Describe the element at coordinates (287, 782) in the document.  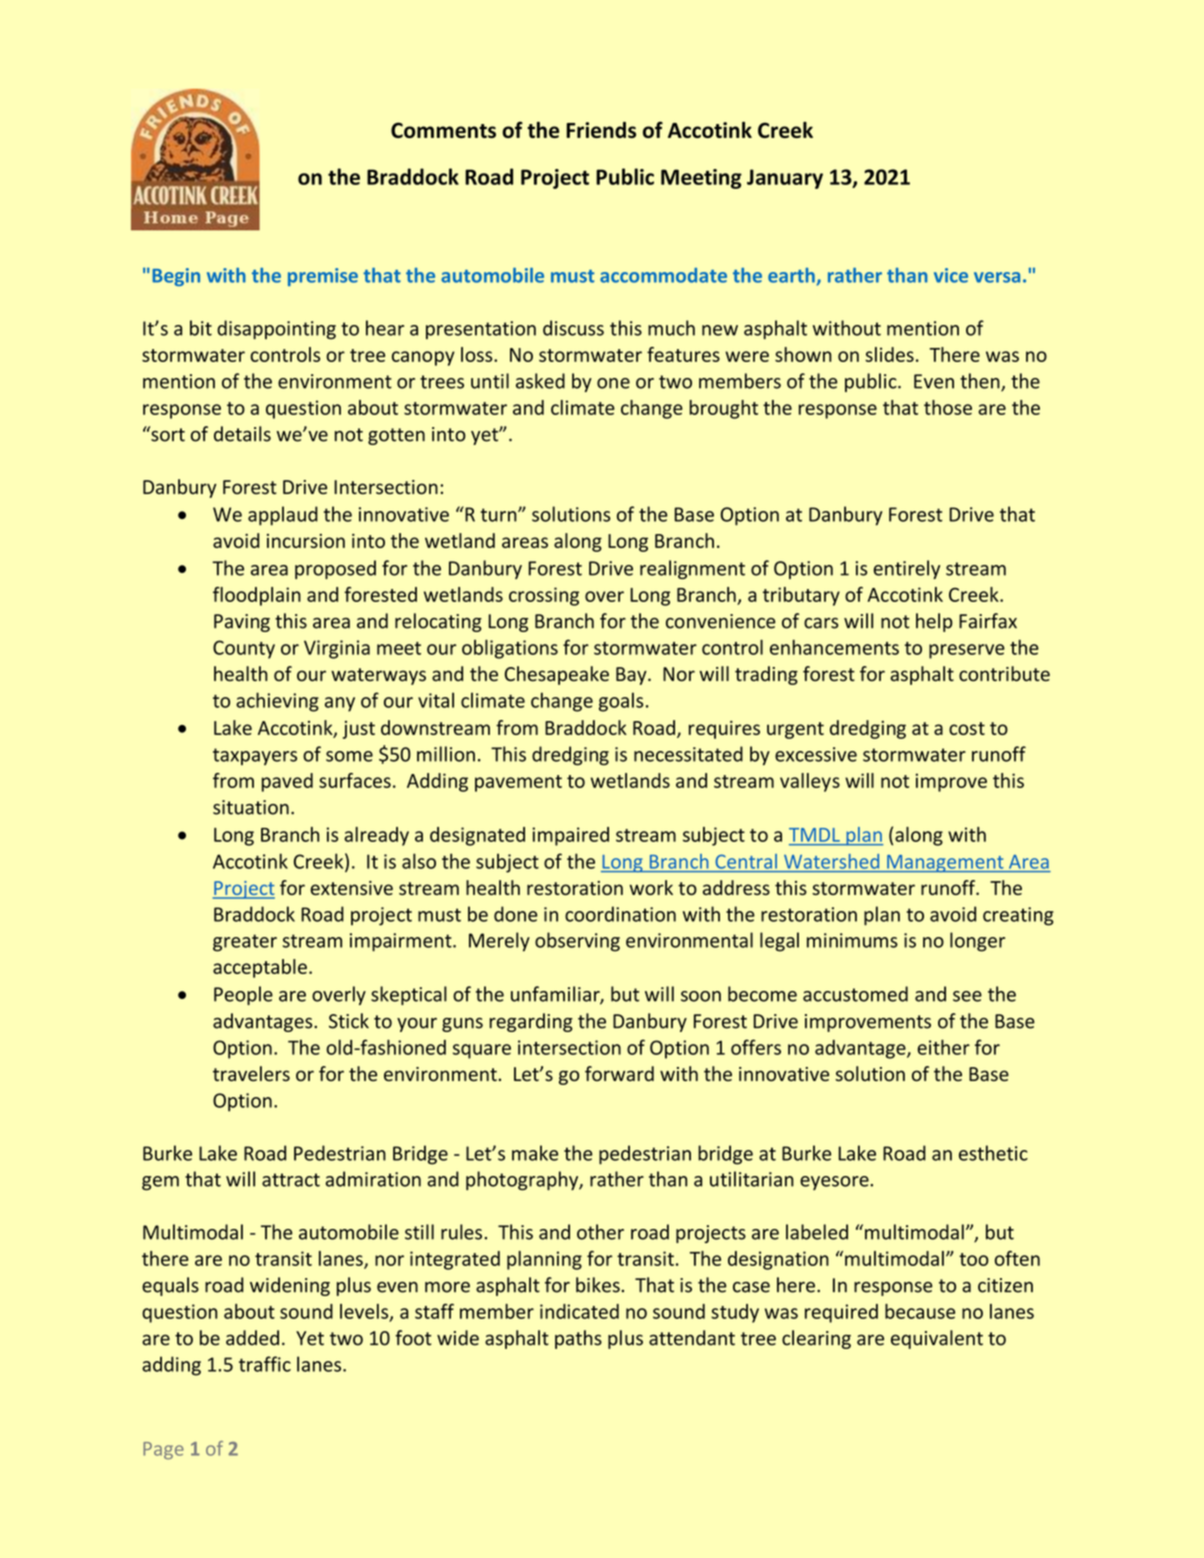
I see `paved` at that location.
